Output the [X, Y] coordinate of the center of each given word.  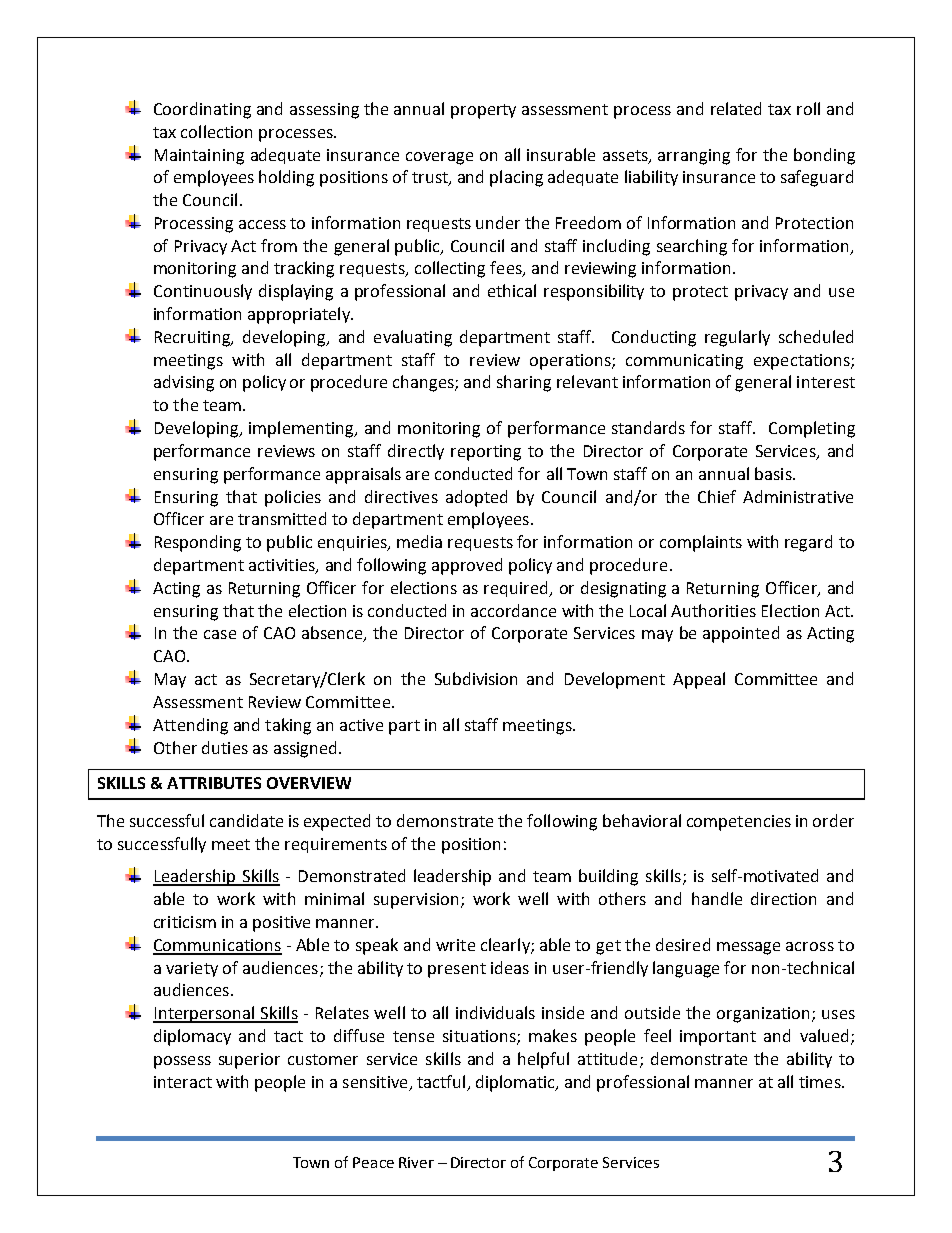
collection [216, 131]
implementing [302, 429]
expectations [803, 362]
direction [783, 898]
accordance [513, 610]
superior [249, 1061]
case [220, 634]
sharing [524, 383]
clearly [506, 946]
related [736, 108]
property [483, 111]
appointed [741, 634]
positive [281, 924]
